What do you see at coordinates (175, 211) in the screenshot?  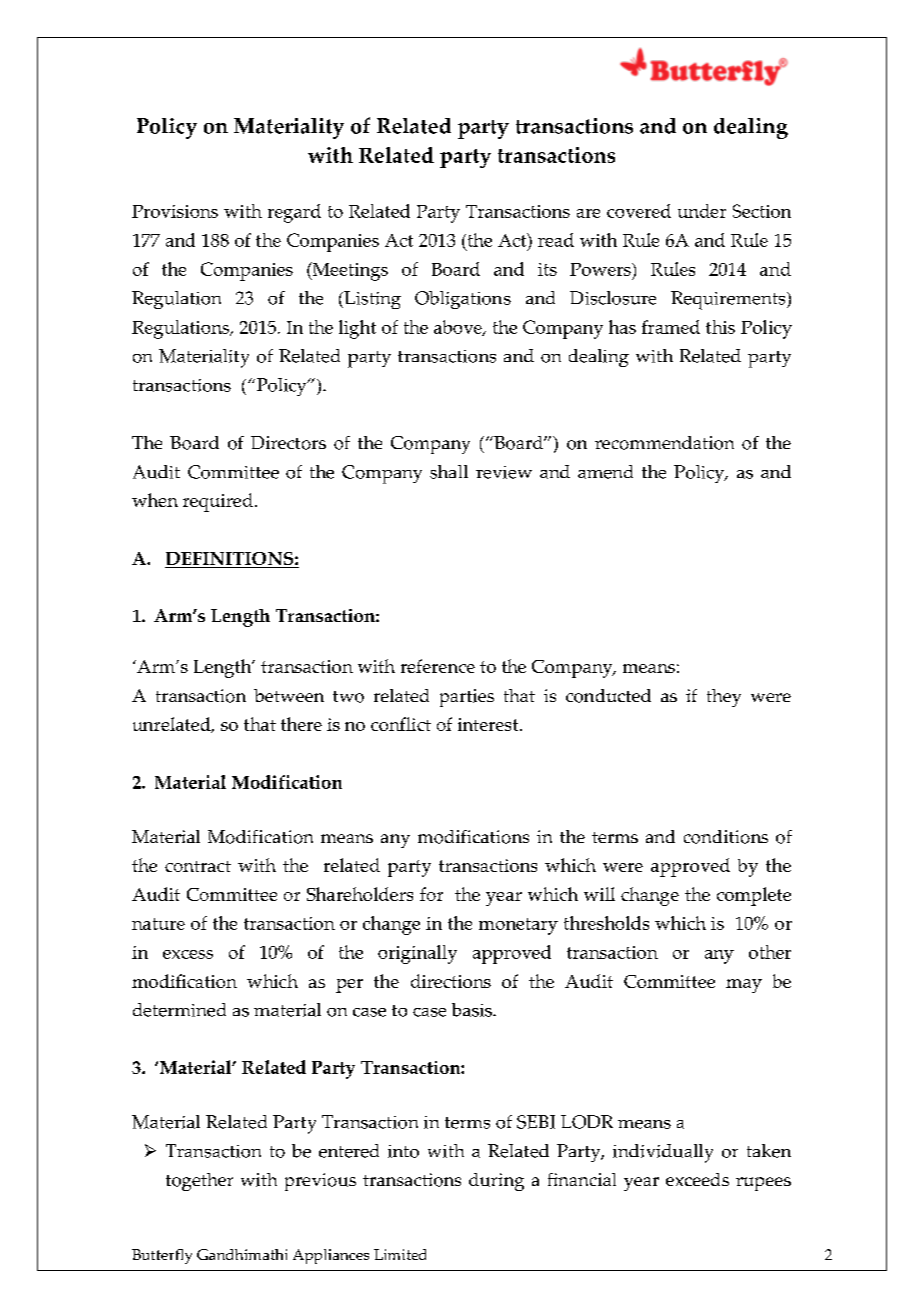 I see `Provisions` at bounding box center [175, 211].
